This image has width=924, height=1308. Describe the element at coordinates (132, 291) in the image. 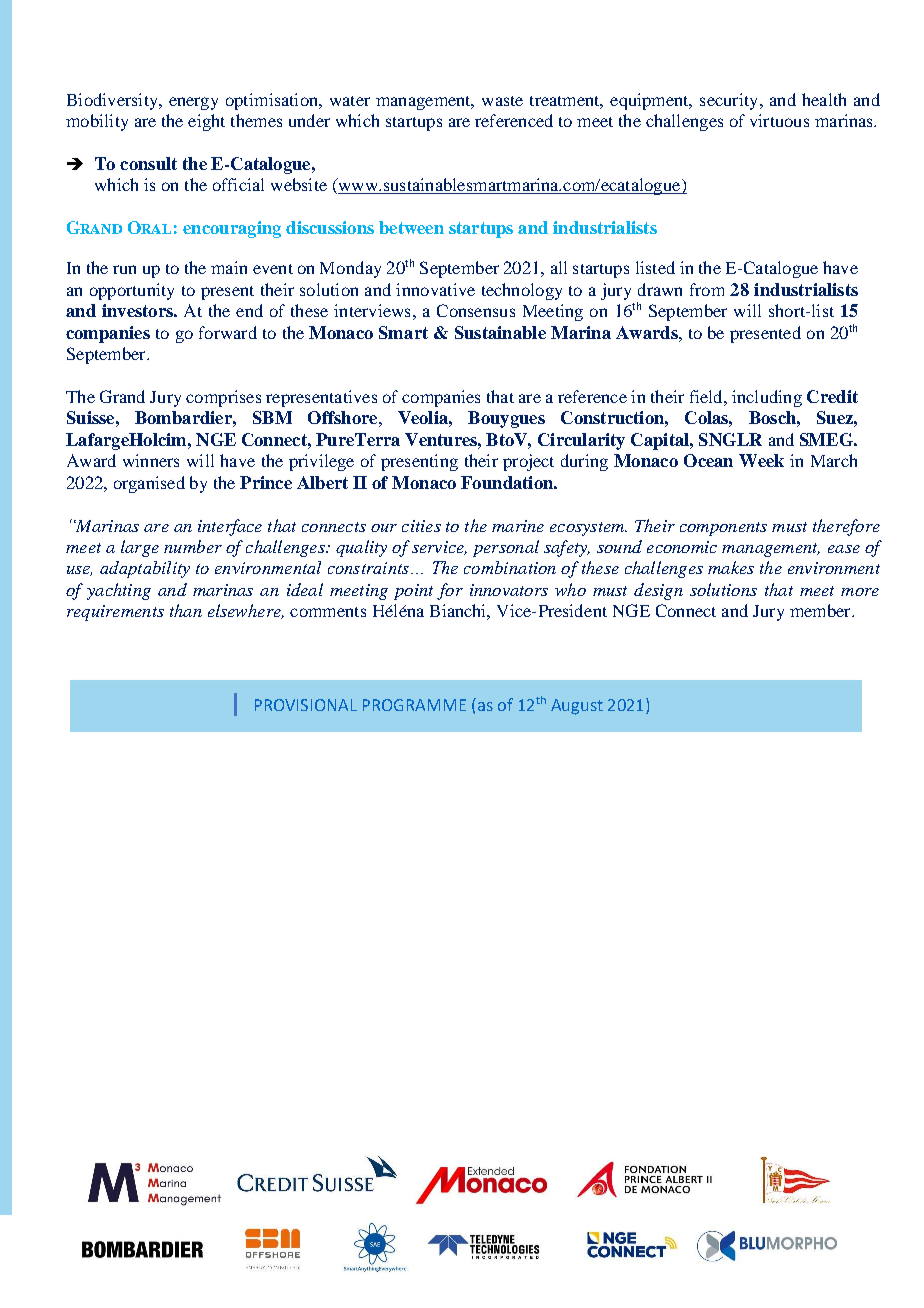

I see `opportunity` at that location.
